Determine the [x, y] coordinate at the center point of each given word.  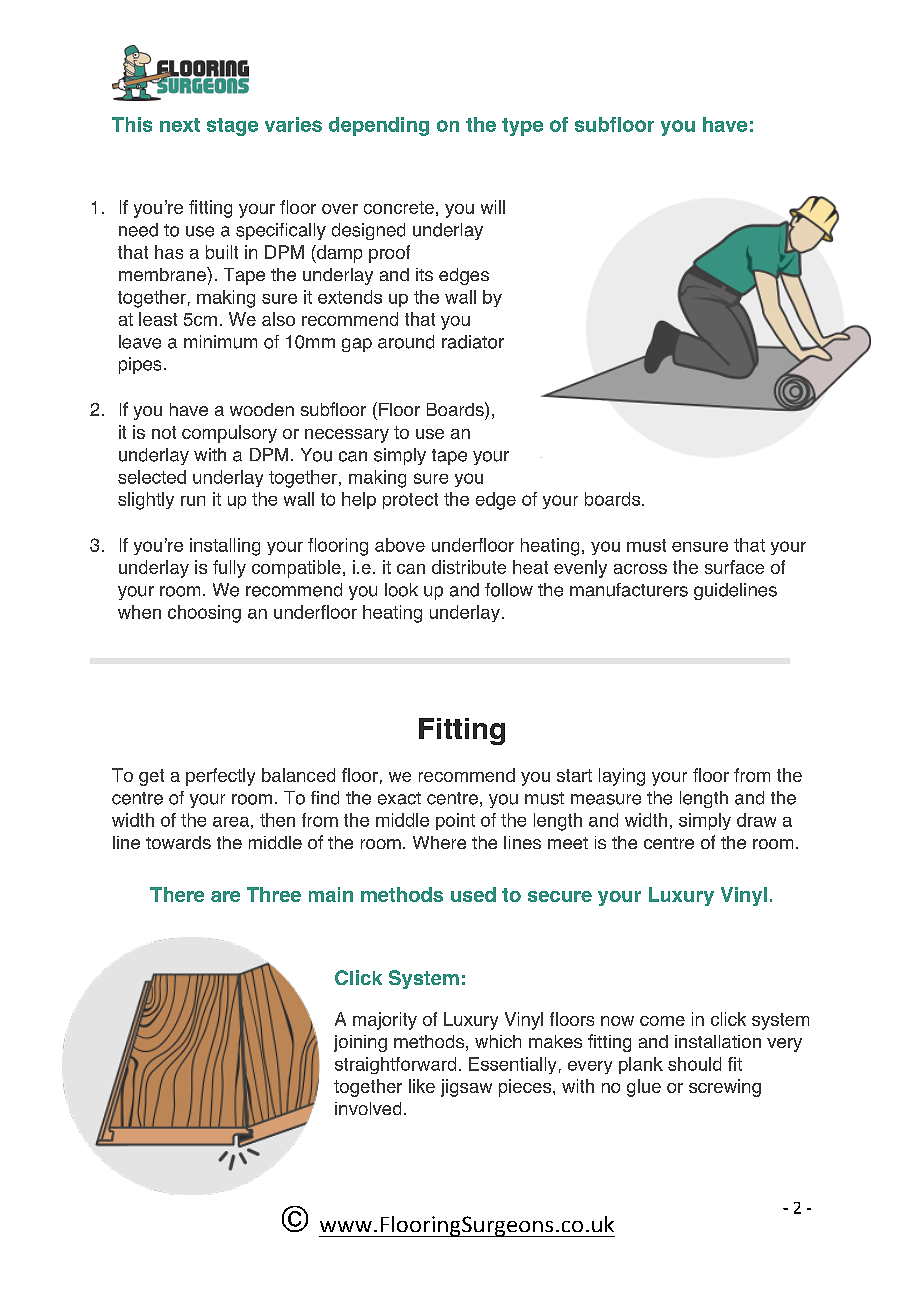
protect [410, 501]
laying [622, 777]
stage [232, 127]
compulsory [229, 434]
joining [360, 1043]
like [422, 1086]
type [522, 127]
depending [379, 126]
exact [399, 798]
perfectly [220, 777]
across [640, 569]
